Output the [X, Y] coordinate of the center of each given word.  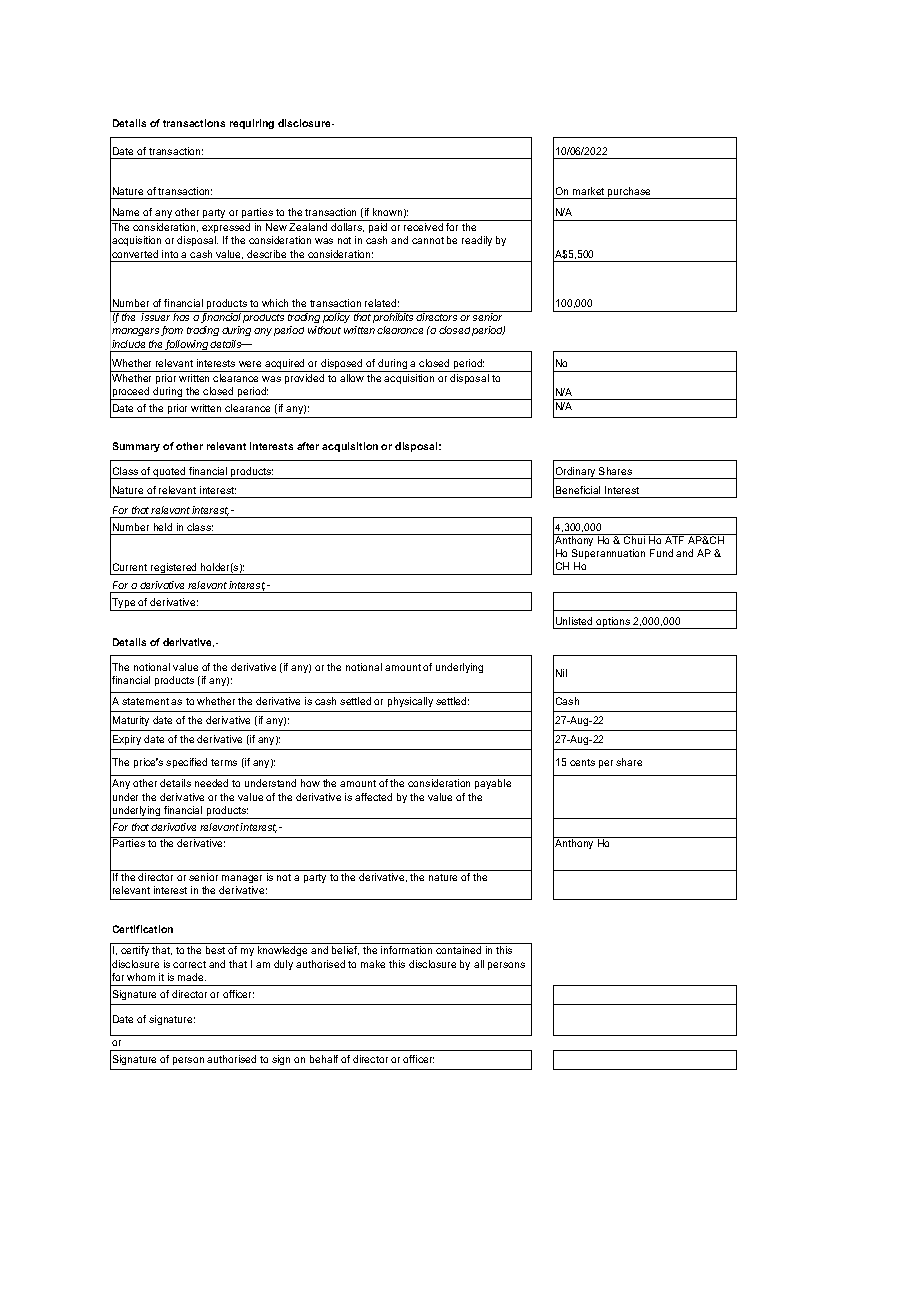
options [613, 623]
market [588, 191]
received [423, 227]
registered [174, 569]
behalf [324, 1059]
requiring [252, 124]
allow [352, 378]
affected [373, 797]
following [188, 346]
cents [582, 762]
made [192, 977]
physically [410, 702]
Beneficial [578, 490]
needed [211, 783]
